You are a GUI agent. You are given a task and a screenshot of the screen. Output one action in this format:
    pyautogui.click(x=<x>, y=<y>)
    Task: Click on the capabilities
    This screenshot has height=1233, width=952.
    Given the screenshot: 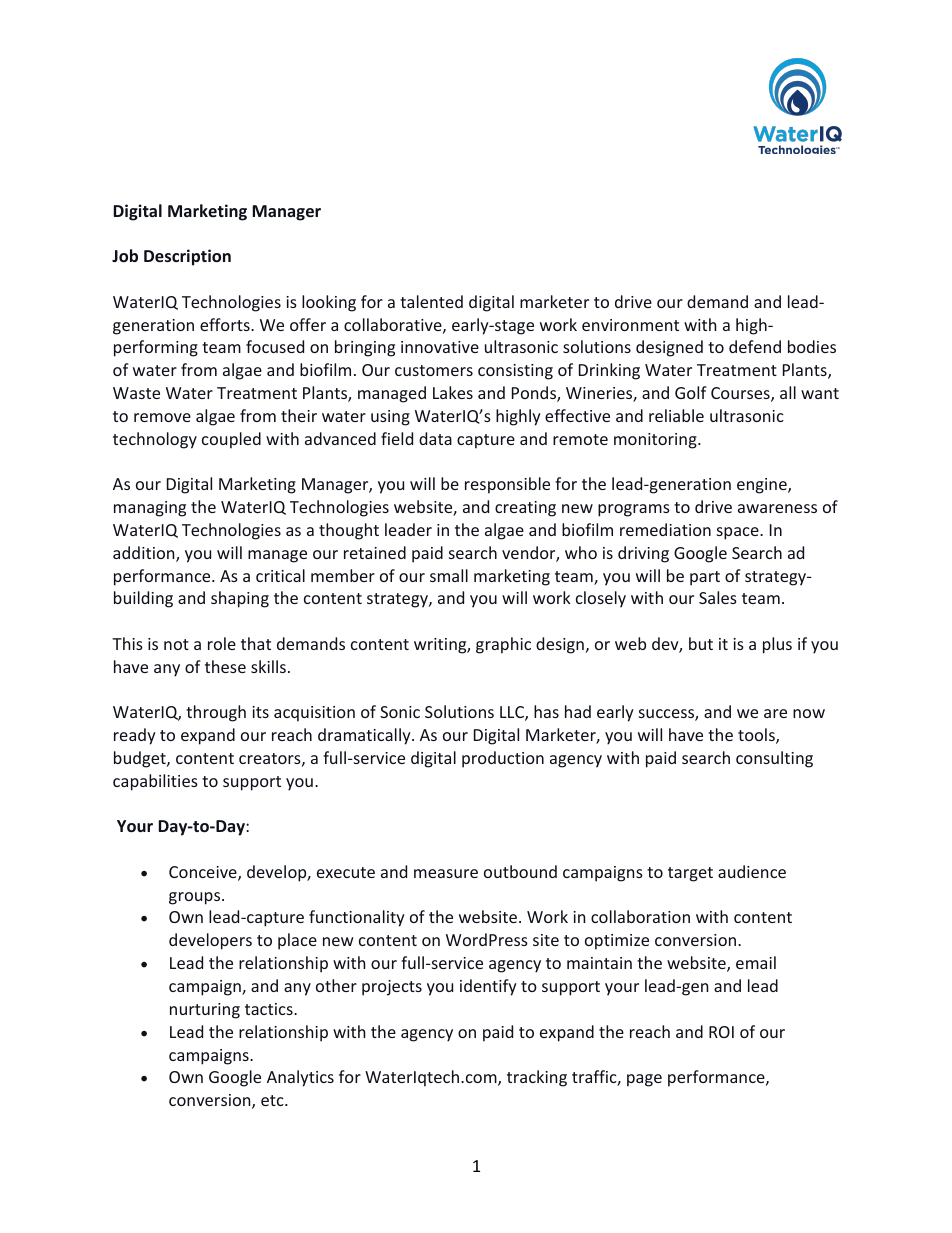 What is the action you would take?
    pyautogui.click(x=155, y=782)
